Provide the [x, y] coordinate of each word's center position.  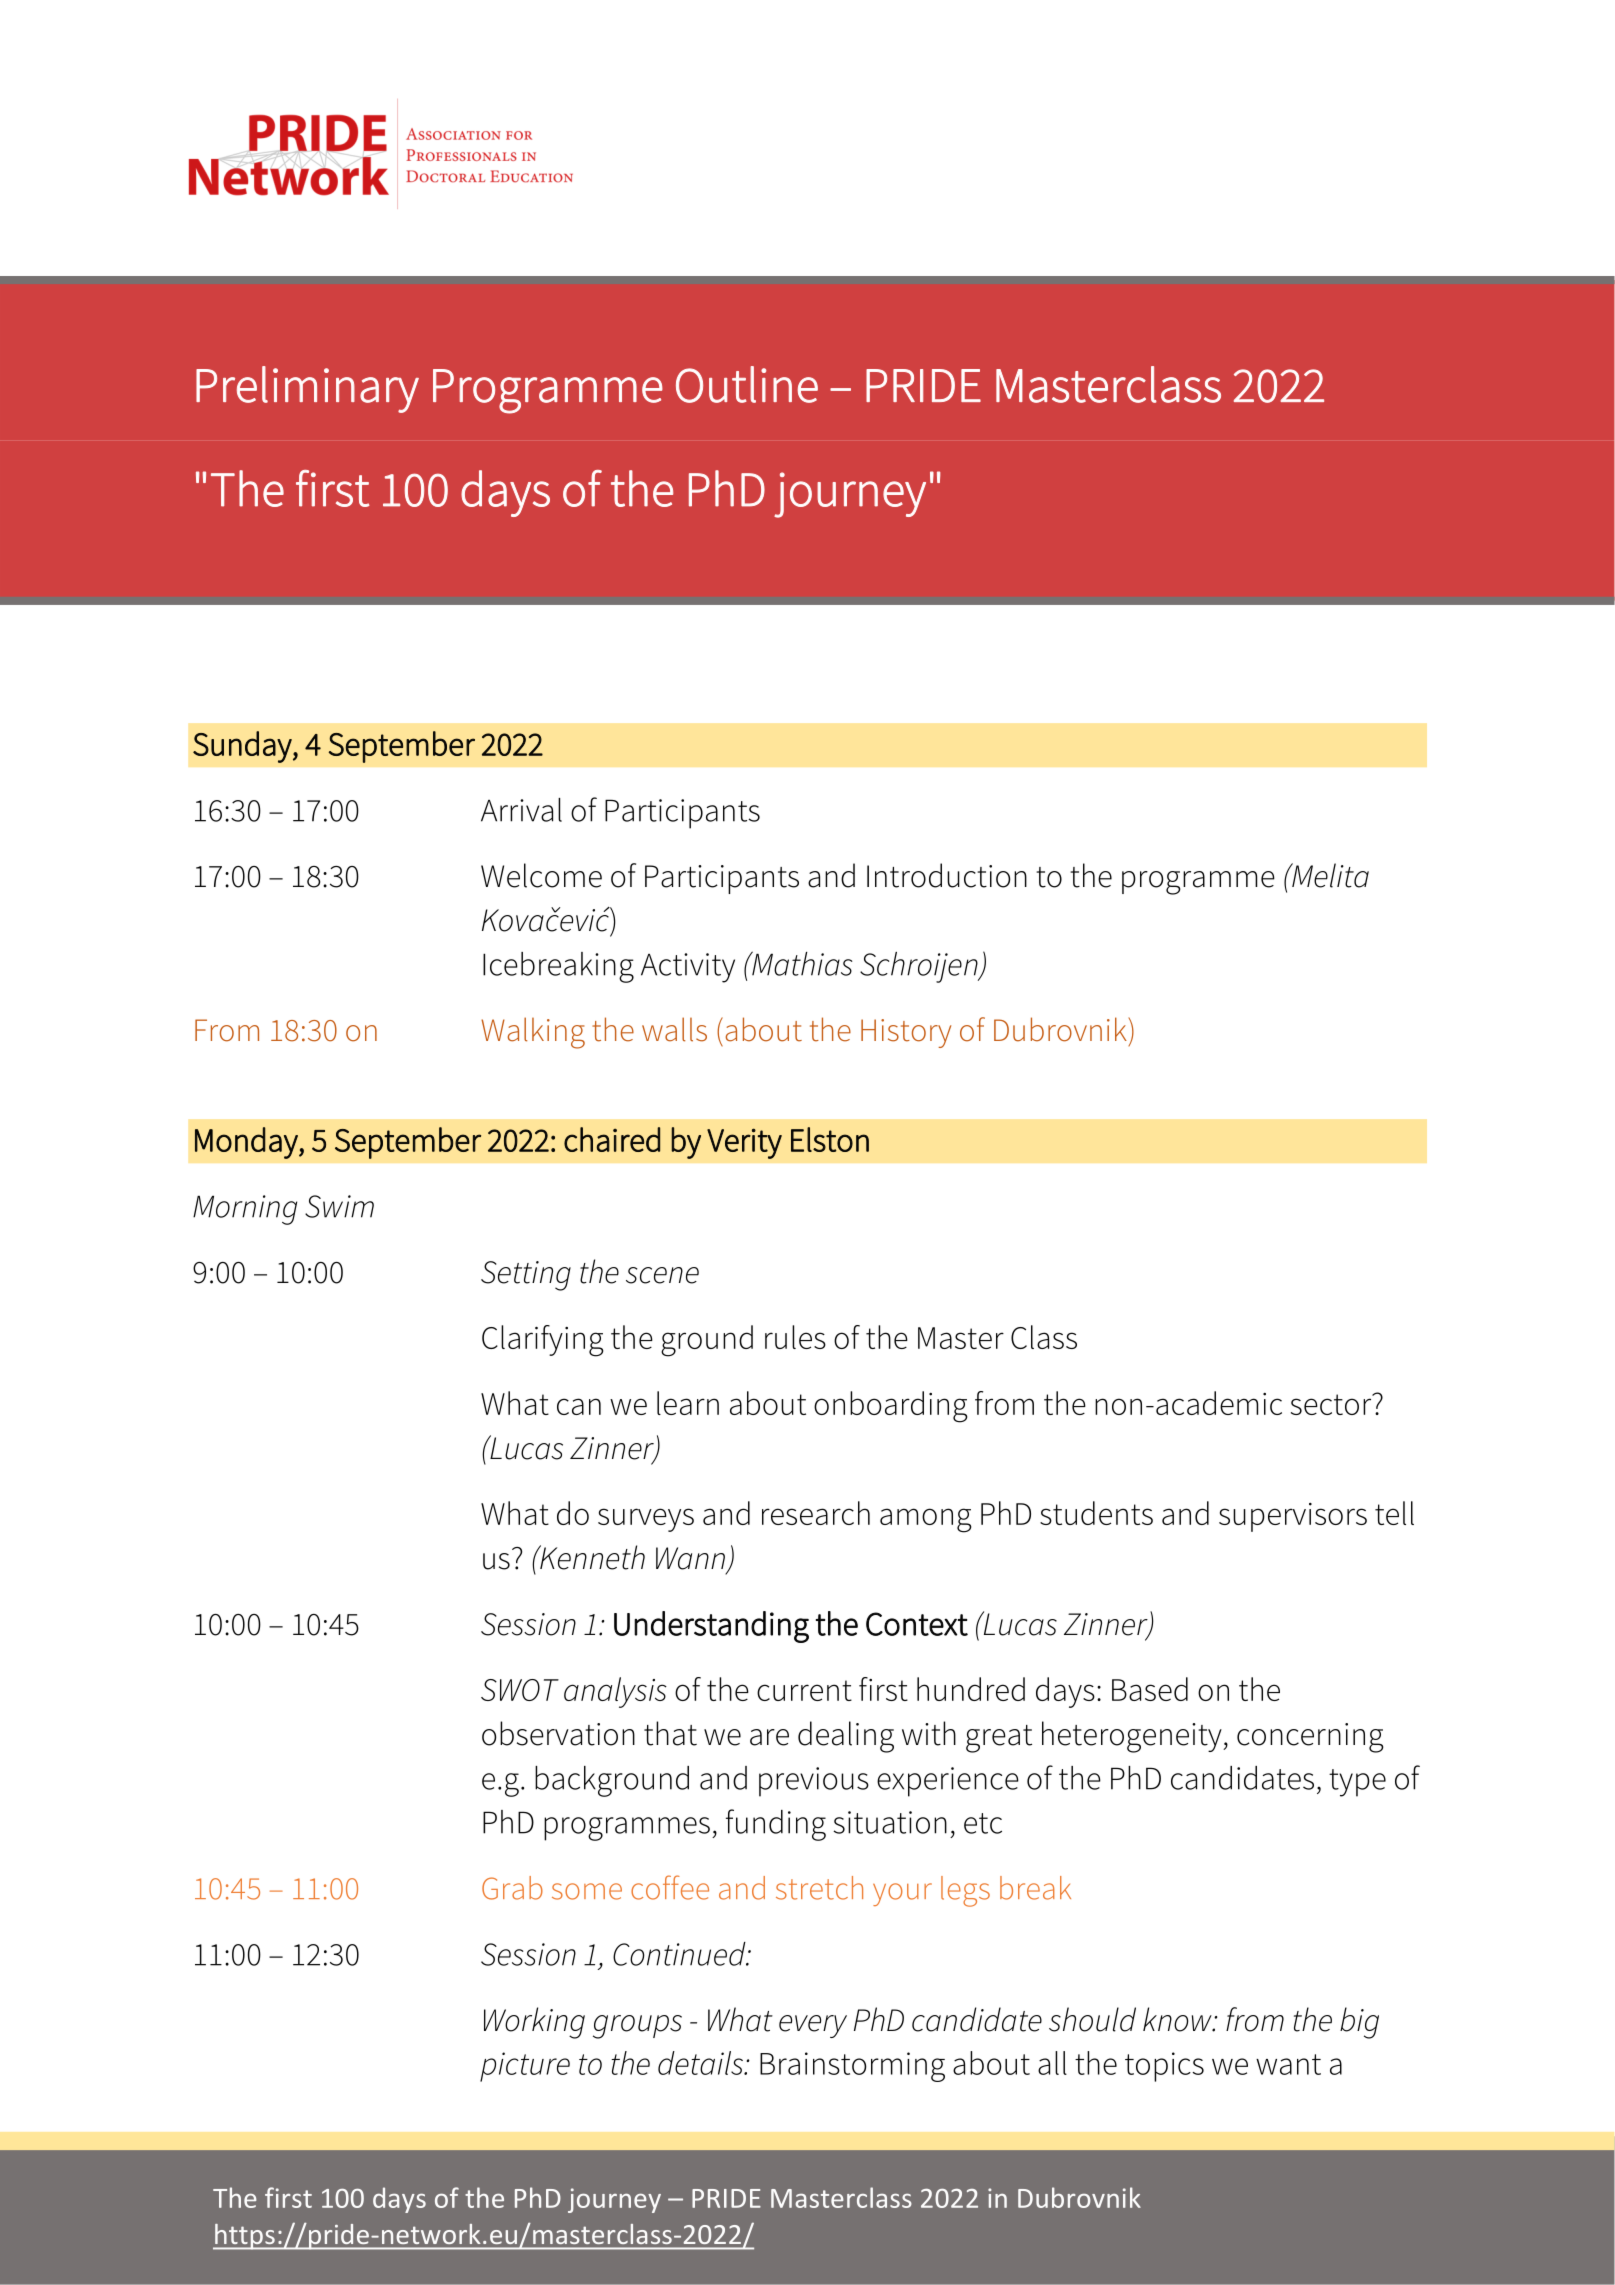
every [813, 2026]
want [1288, 2064]
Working [534, 2023]
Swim [339, 1206]
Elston [830, 1139]
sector [1332, 1404]
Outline [747, 384]
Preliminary [307, 389]
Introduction [947, 875]
